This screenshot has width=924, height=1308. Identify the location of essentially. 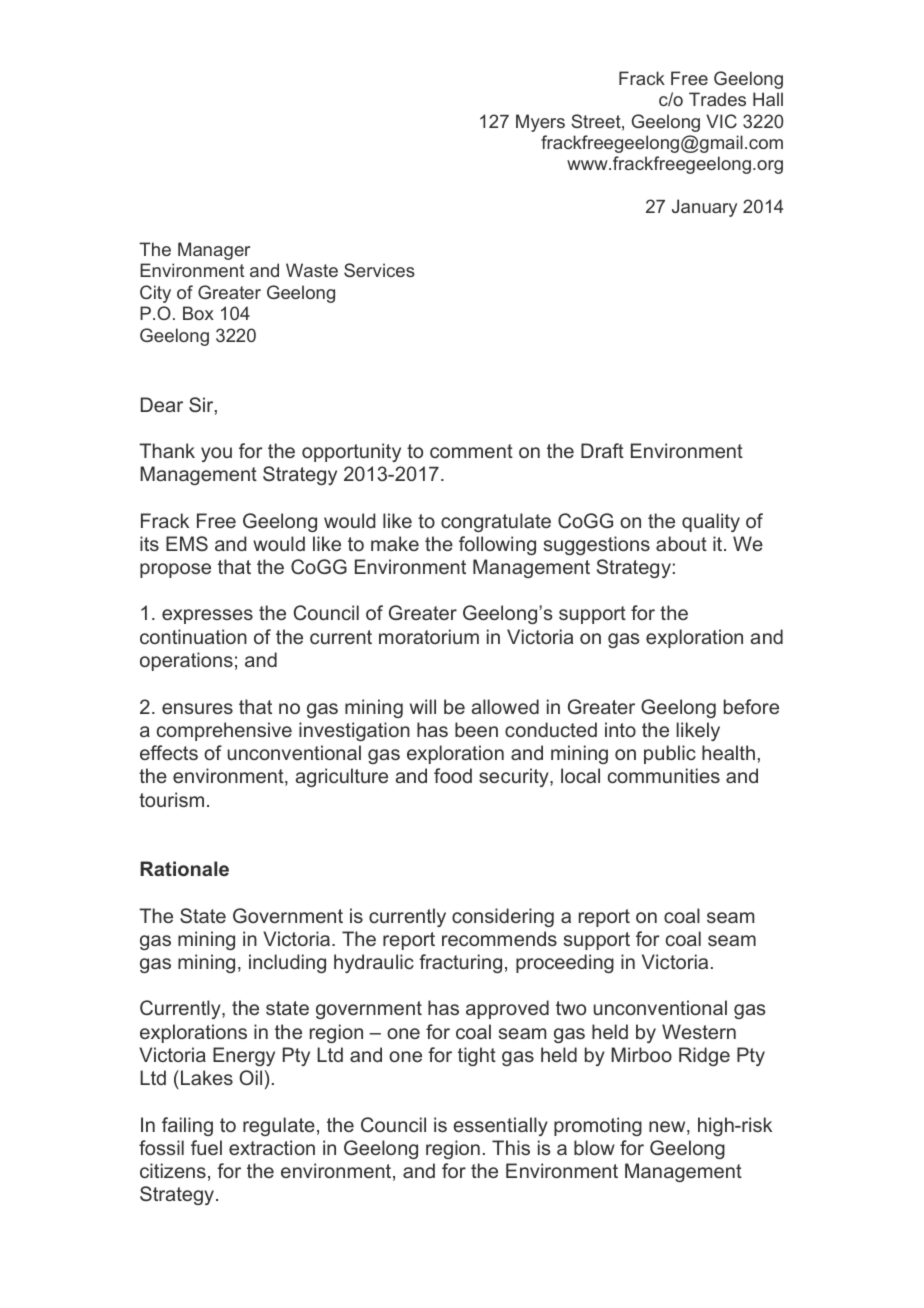
(500, 1126).
